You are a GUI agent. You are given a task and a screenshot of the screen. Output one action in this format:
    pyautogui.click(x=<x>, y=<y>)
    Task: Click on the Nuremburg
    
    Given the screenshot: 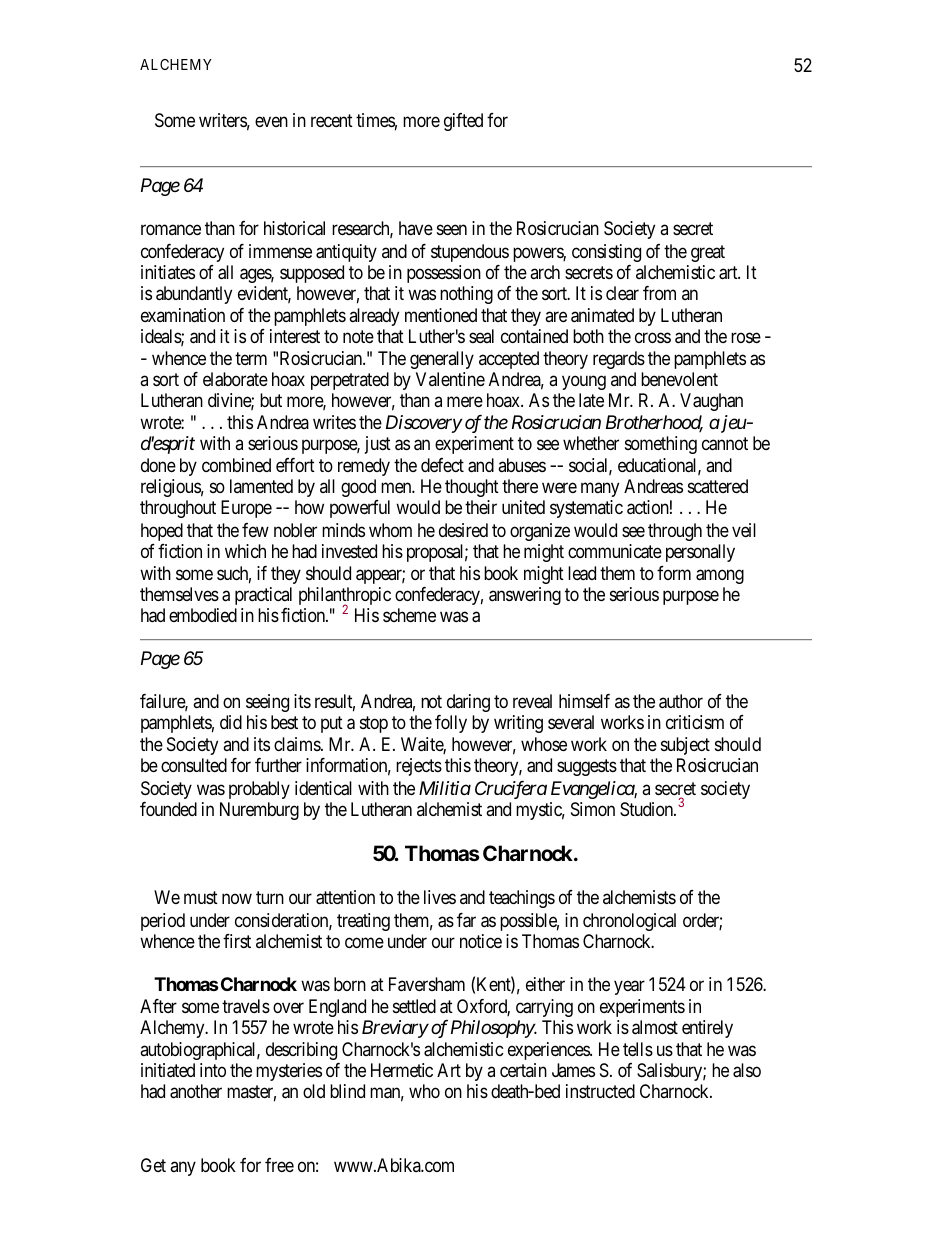 What is the action you would take?
    pyautogui.click(x=259, y=811)
